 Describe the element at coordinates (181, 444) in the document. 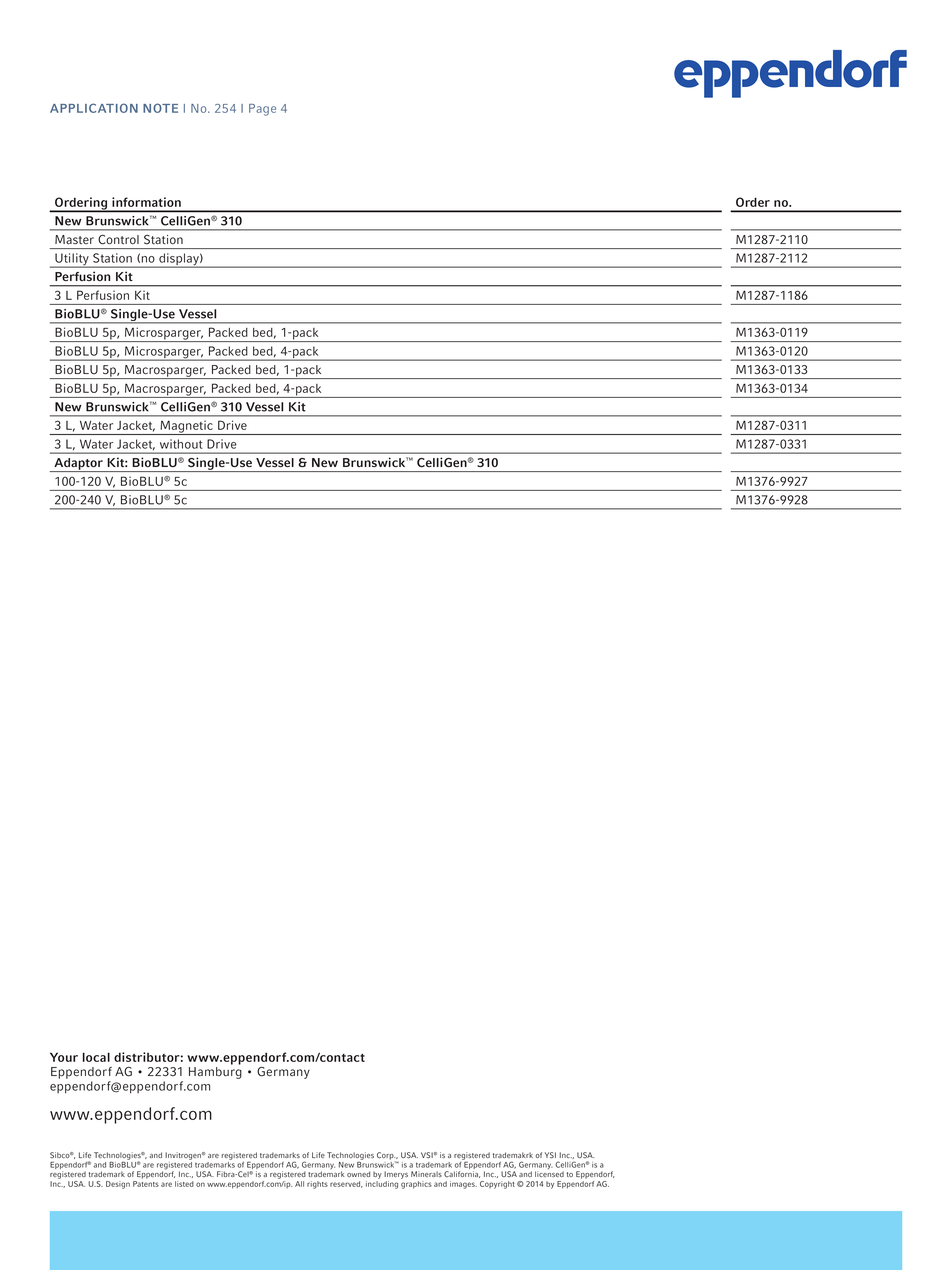

I see `without` at that location.
